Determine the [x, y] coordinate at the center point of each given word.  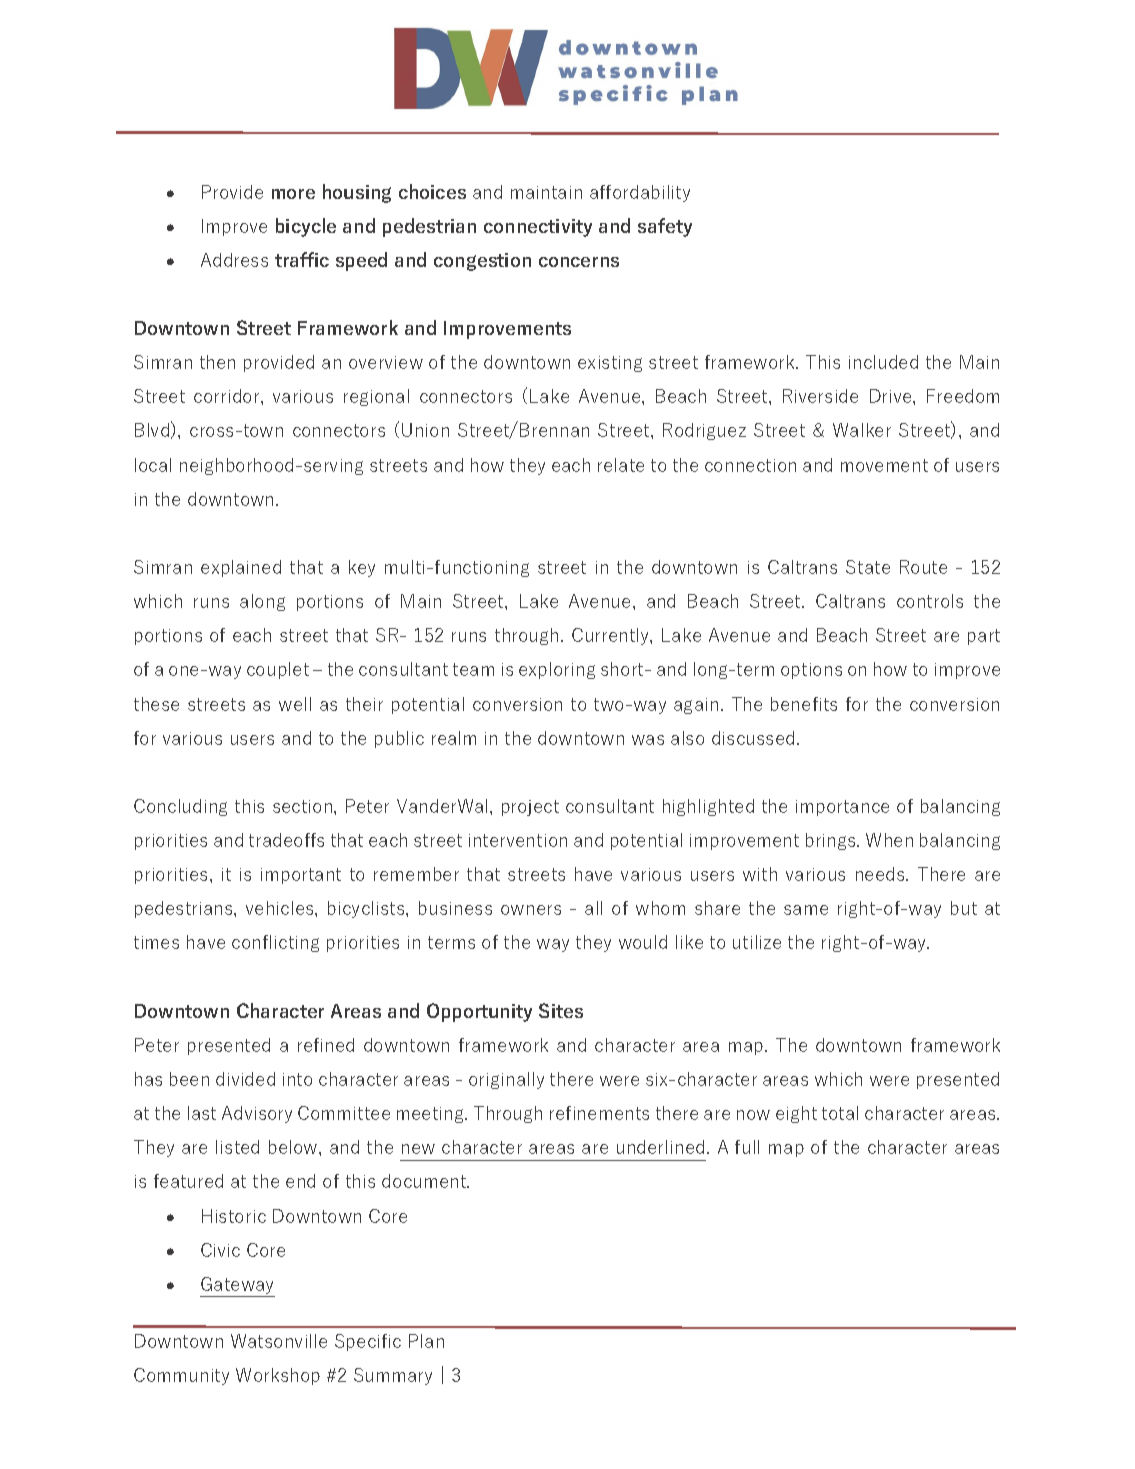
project [530, 808]
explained [241, 568]
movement [884, 465]
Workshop [278, 1376]
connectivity [538, 228]
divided [245, 1079]
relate [621, 465]
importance [842, 808]
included [883, 362]
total [840, 1113]
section [304, 806]
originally [506, 1080]
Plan [426, 1341]
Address [234, 260]
